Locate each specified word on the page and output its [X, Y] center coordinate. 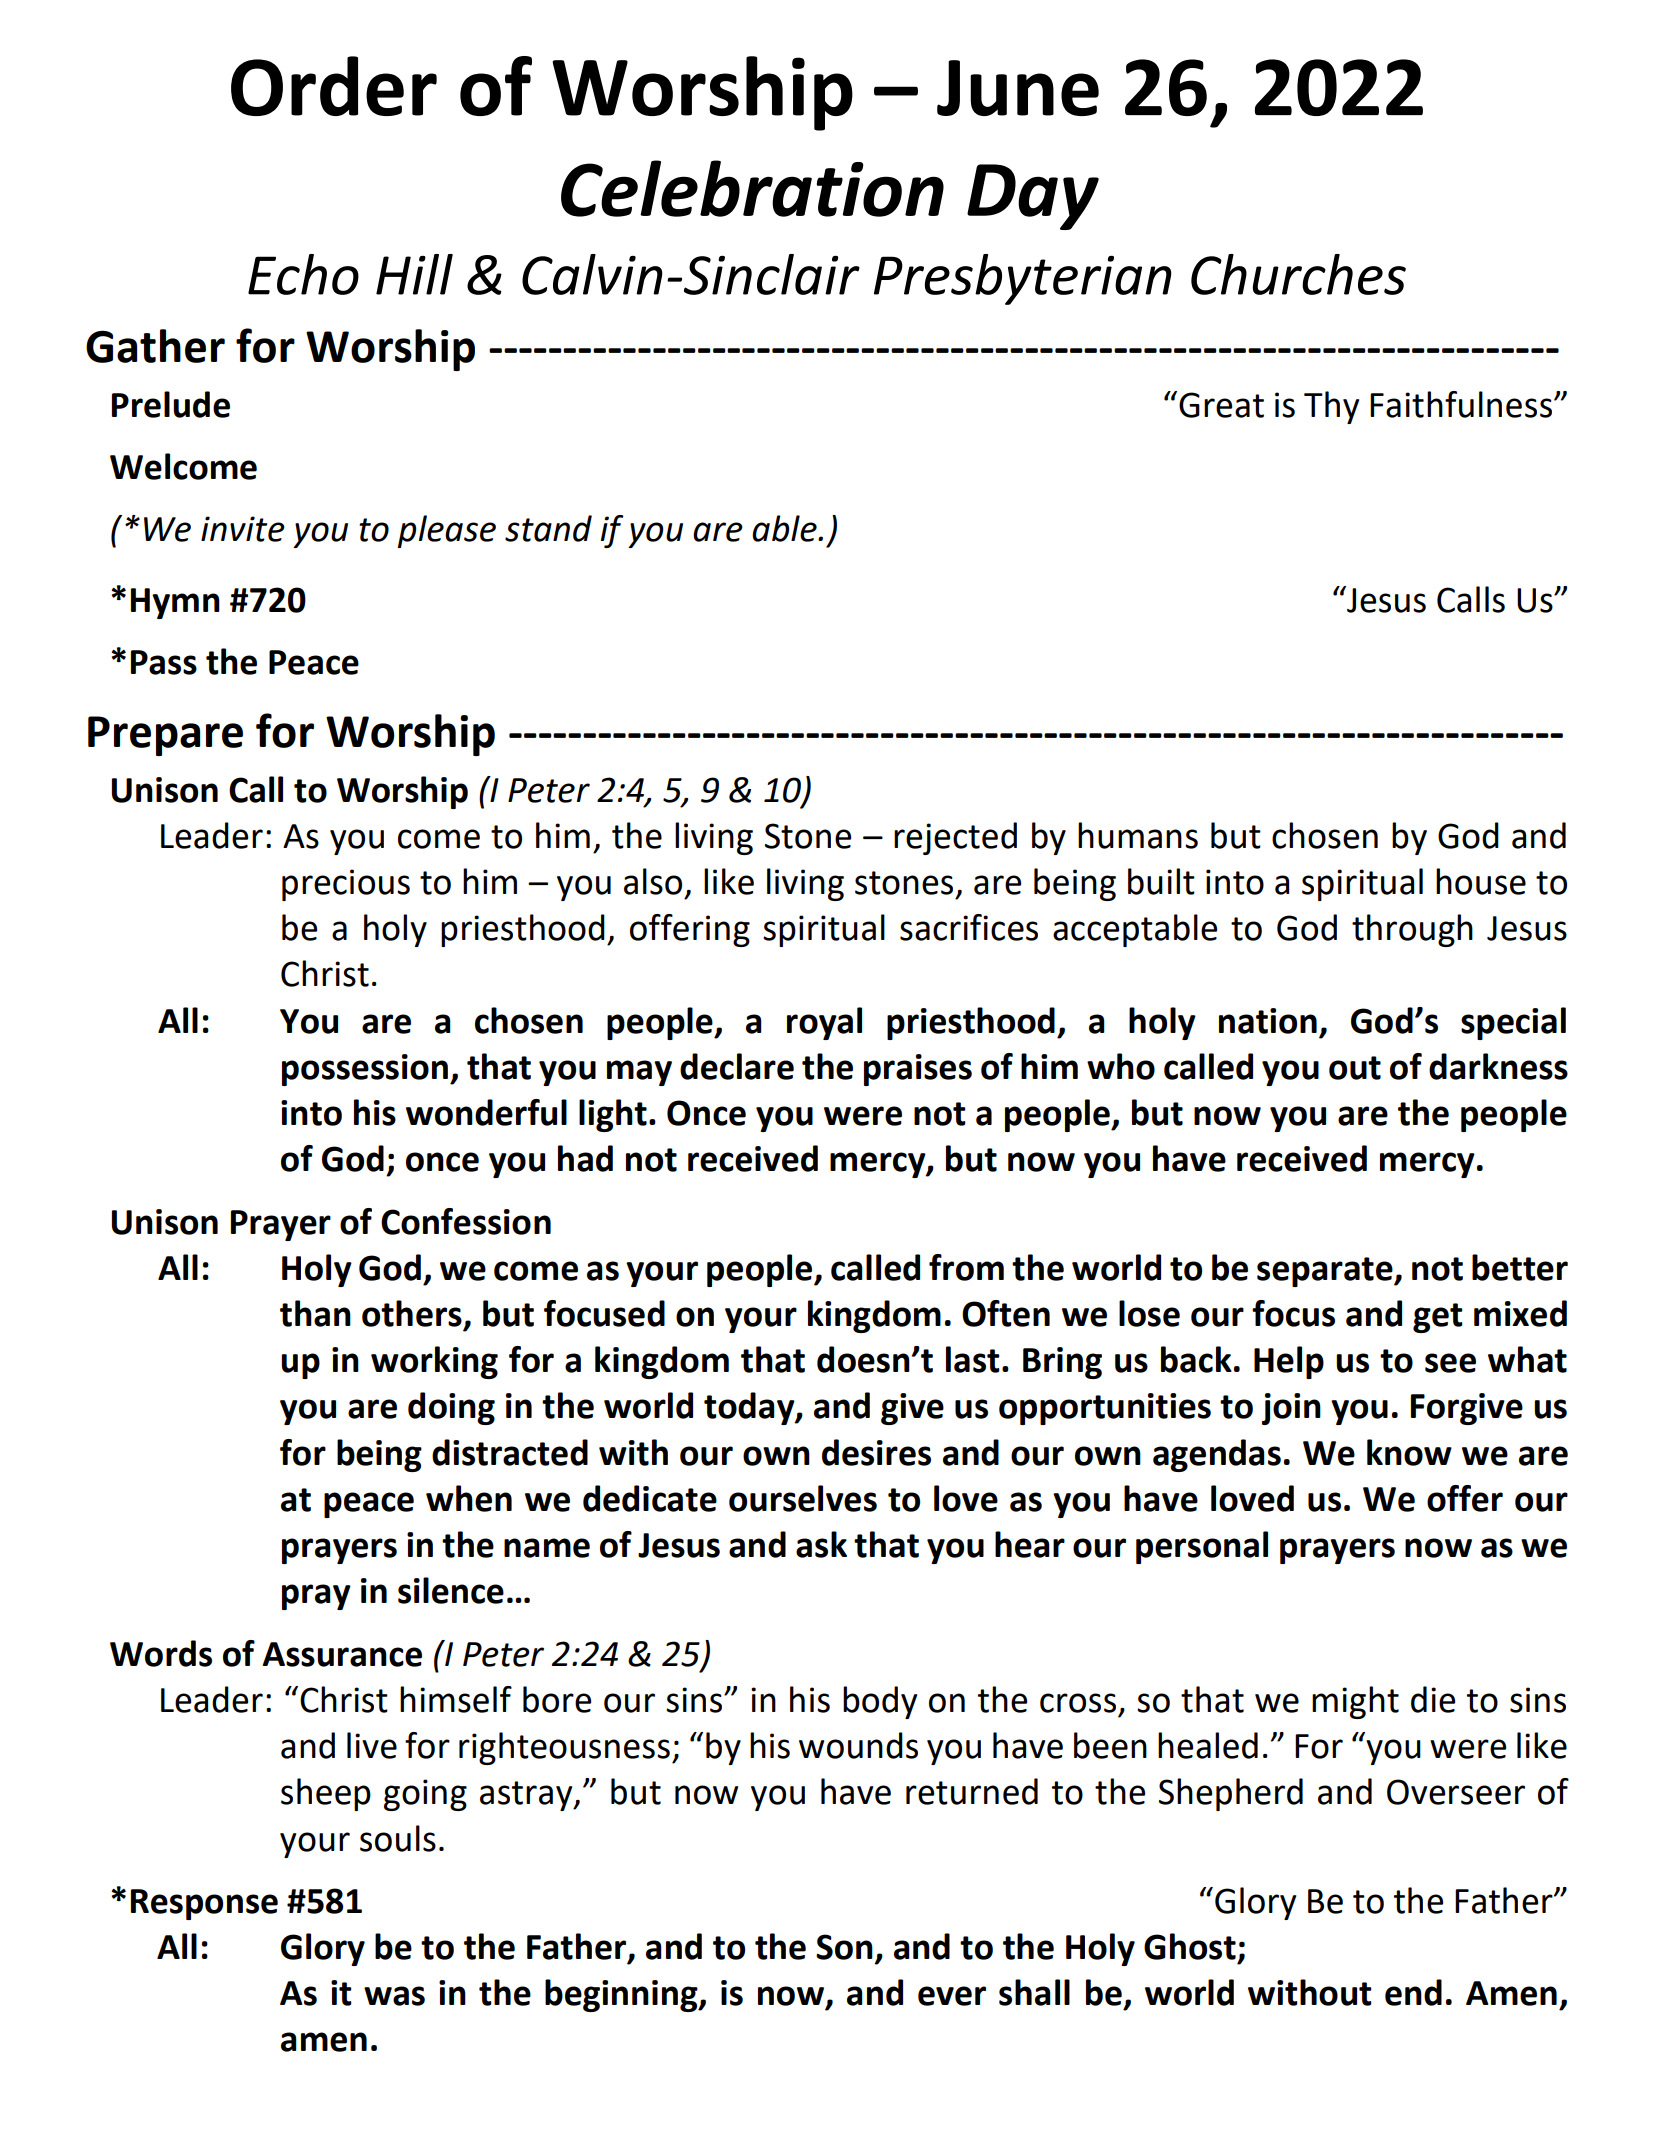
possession [365, 1070]
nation [1268, 1021]
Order [334, 86]
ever [952, 1996]
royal [824, 1023]
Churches [1298, 274]
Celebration [752, 188]
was [394, 1996]
